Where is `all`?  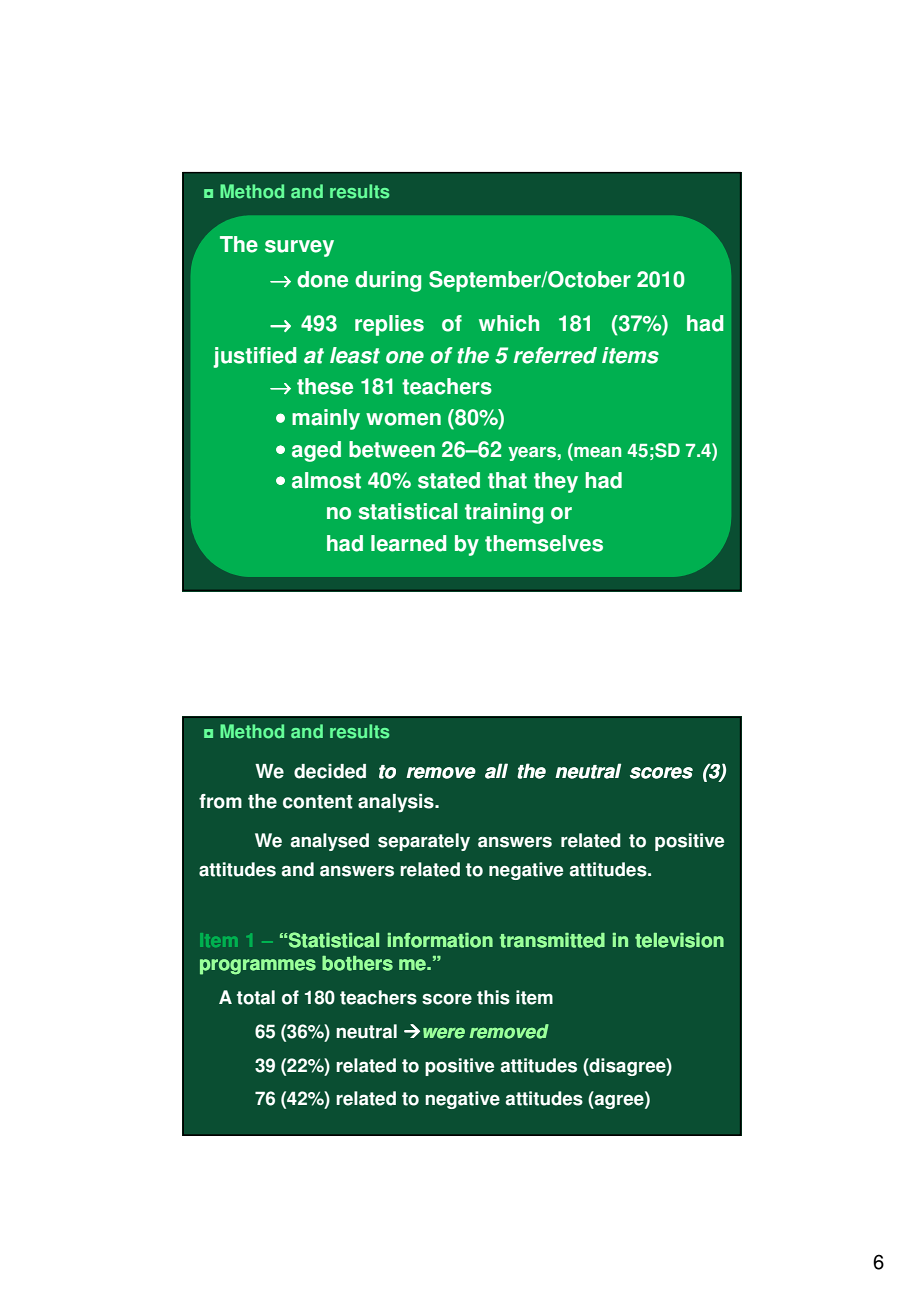 all is located at coordinates (496, 771).
